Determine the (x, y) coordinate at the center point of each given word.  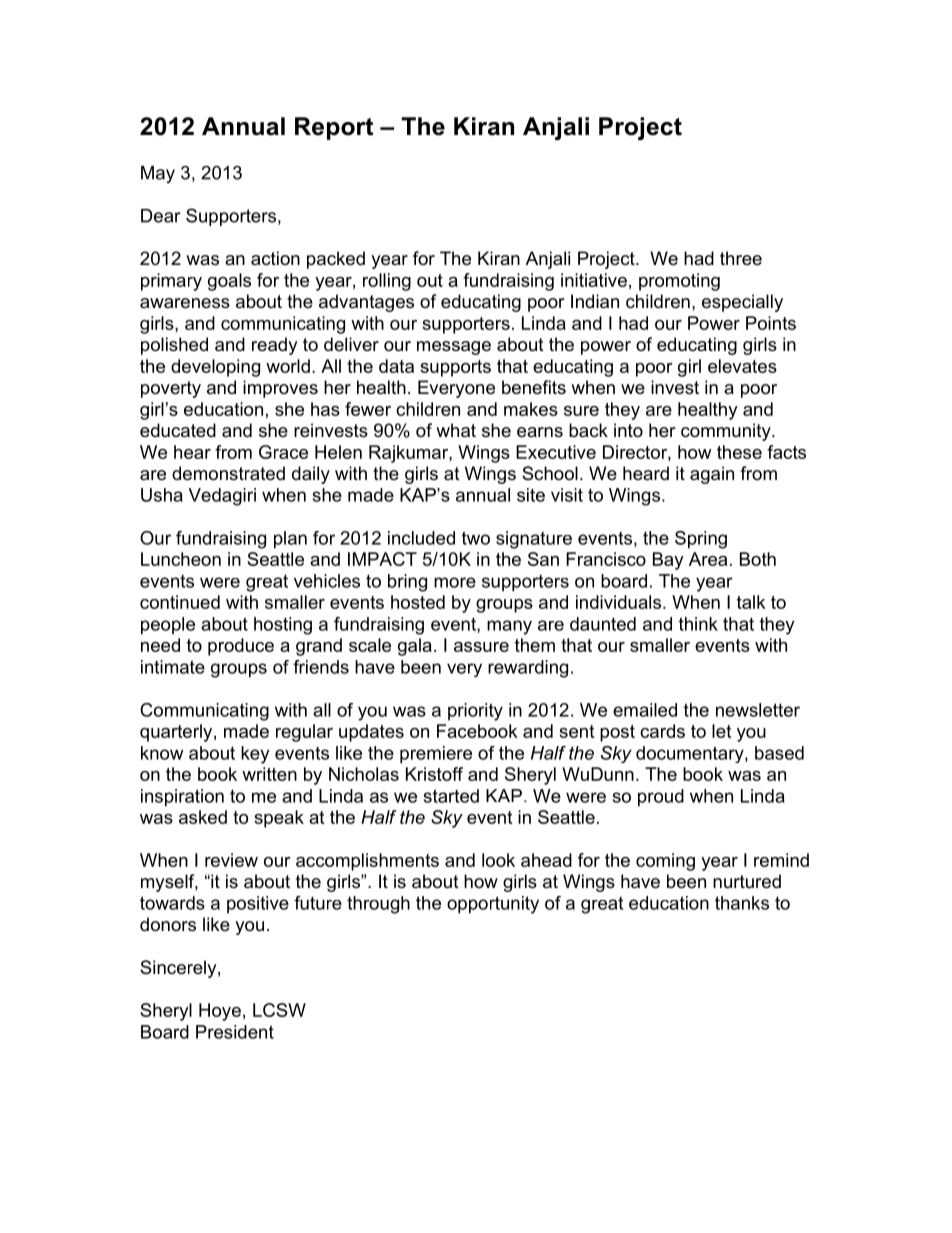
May (158, 174)
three (741, 258)
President (235, 1032)
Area (708, 559)
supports (455, 368)
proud (661, 798)
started (451, 796)
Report (334, 128)
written (269, 774)
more (455, 582)
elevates (742, 366)
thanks (742, 903)
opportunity (493, 905)
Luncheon (181, 559)
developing (215, 368)
